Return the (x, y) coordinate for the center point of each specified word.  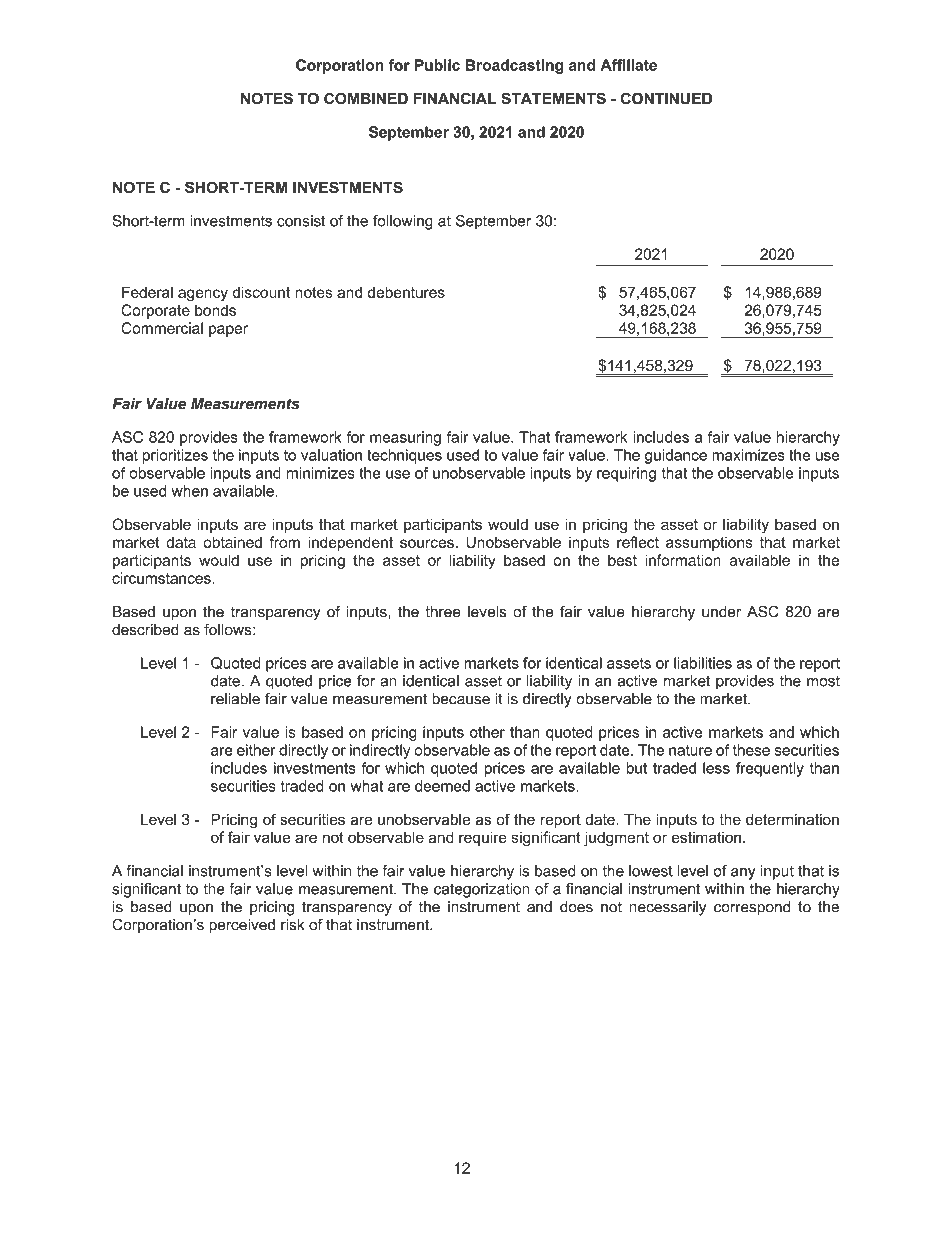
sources (427, 543)
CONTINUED (666, 98)
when (189, 491)
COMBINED (366, 98)
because (461, 699)
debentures (406, 292)
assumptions (709, 544)
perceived (242, 926)
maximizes (748, 455)
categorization (482, 890)
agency (203, 295)
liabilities (703, 663)
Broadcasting (514, 66)
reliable (235, 699)
